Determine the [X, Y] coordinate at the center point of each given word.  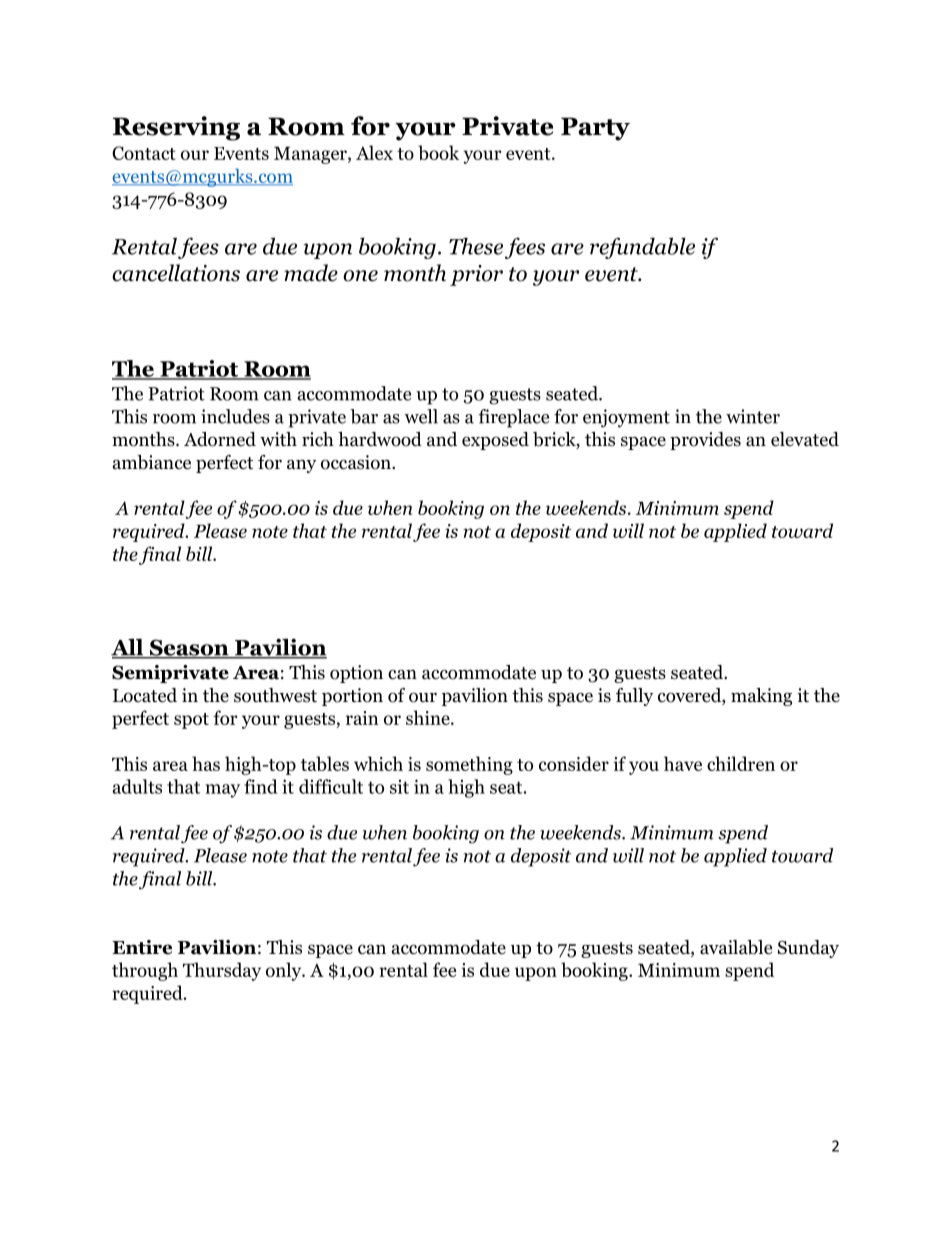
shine [429, 717]
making [761, 697]
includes [235, 416]
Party [595, 129]
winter [753, 416]
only [285, 971]
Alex [374, 152]
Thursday [222, 971]
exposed [495, 441]
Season [189, 648]
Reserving [176, 128]
